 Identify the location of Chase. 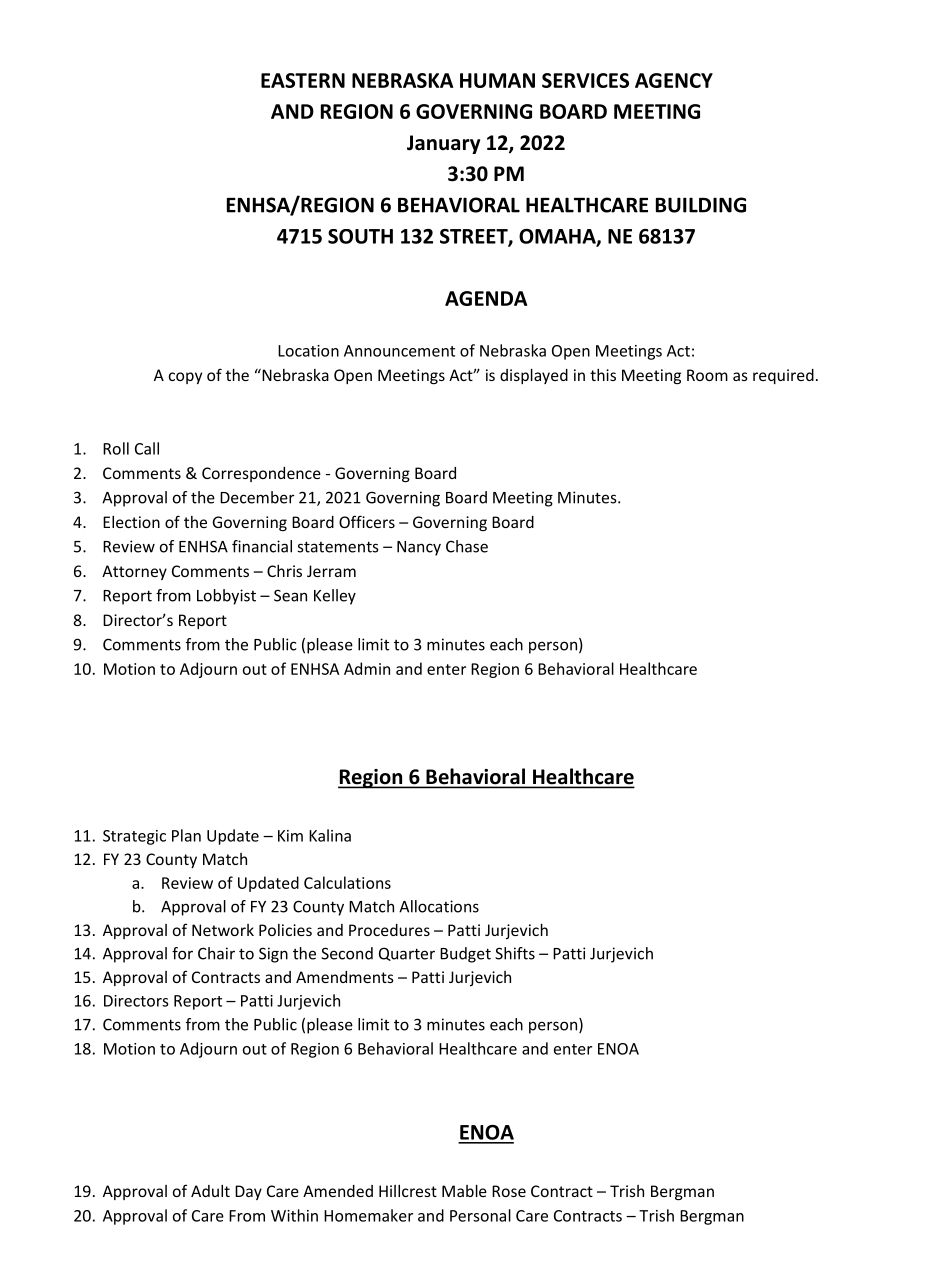
(467, 546).
